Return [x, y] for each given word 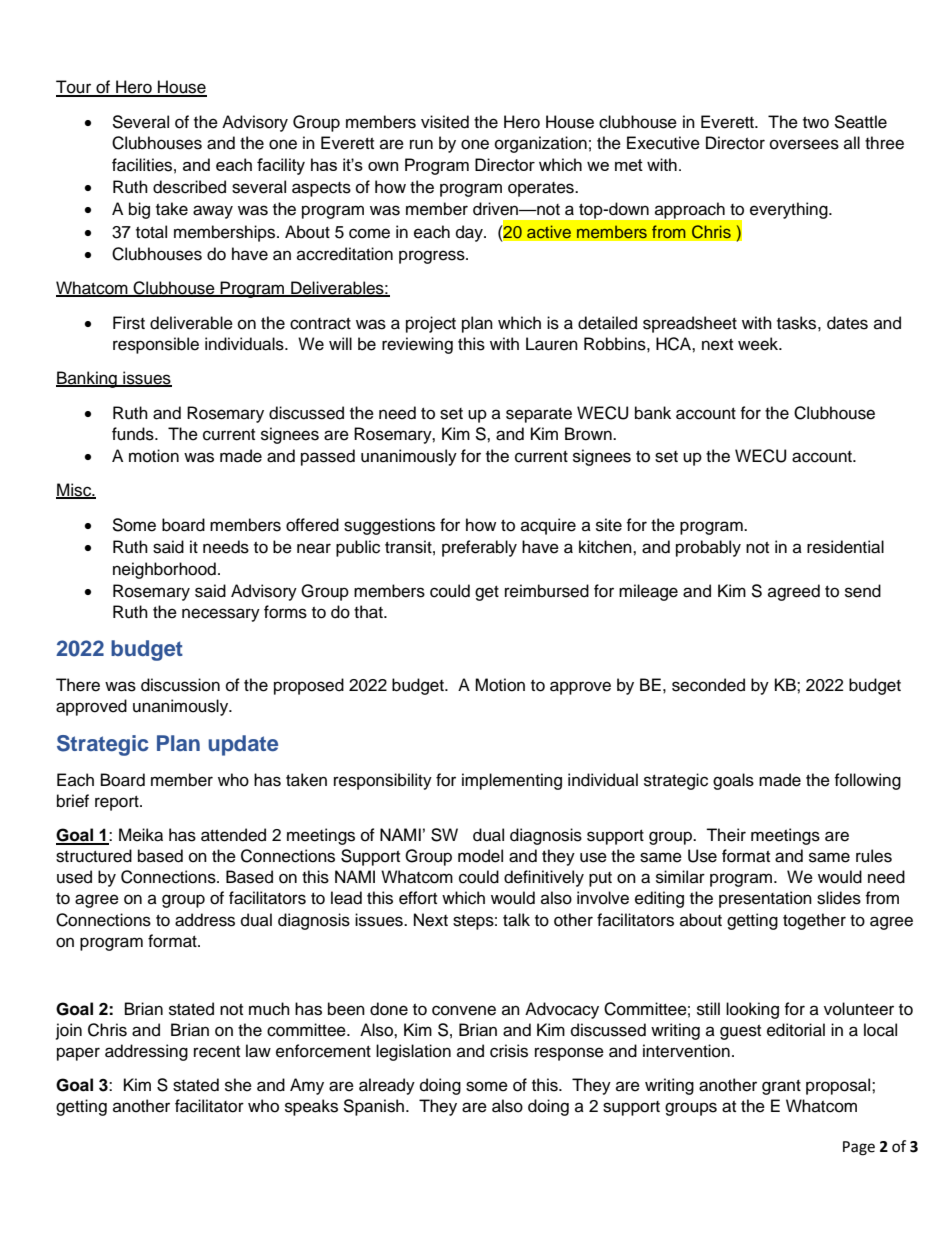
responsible [156, 345]
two [816, 123]
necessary [221, 615]
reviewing [417, 345]
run [421, 144]
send [863, 591]
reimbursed [547, 591]
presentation [765, 899]
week [759, 344]
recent [217, 1052]
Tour [75, 88]
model [480, 856]
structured [94, 856]
